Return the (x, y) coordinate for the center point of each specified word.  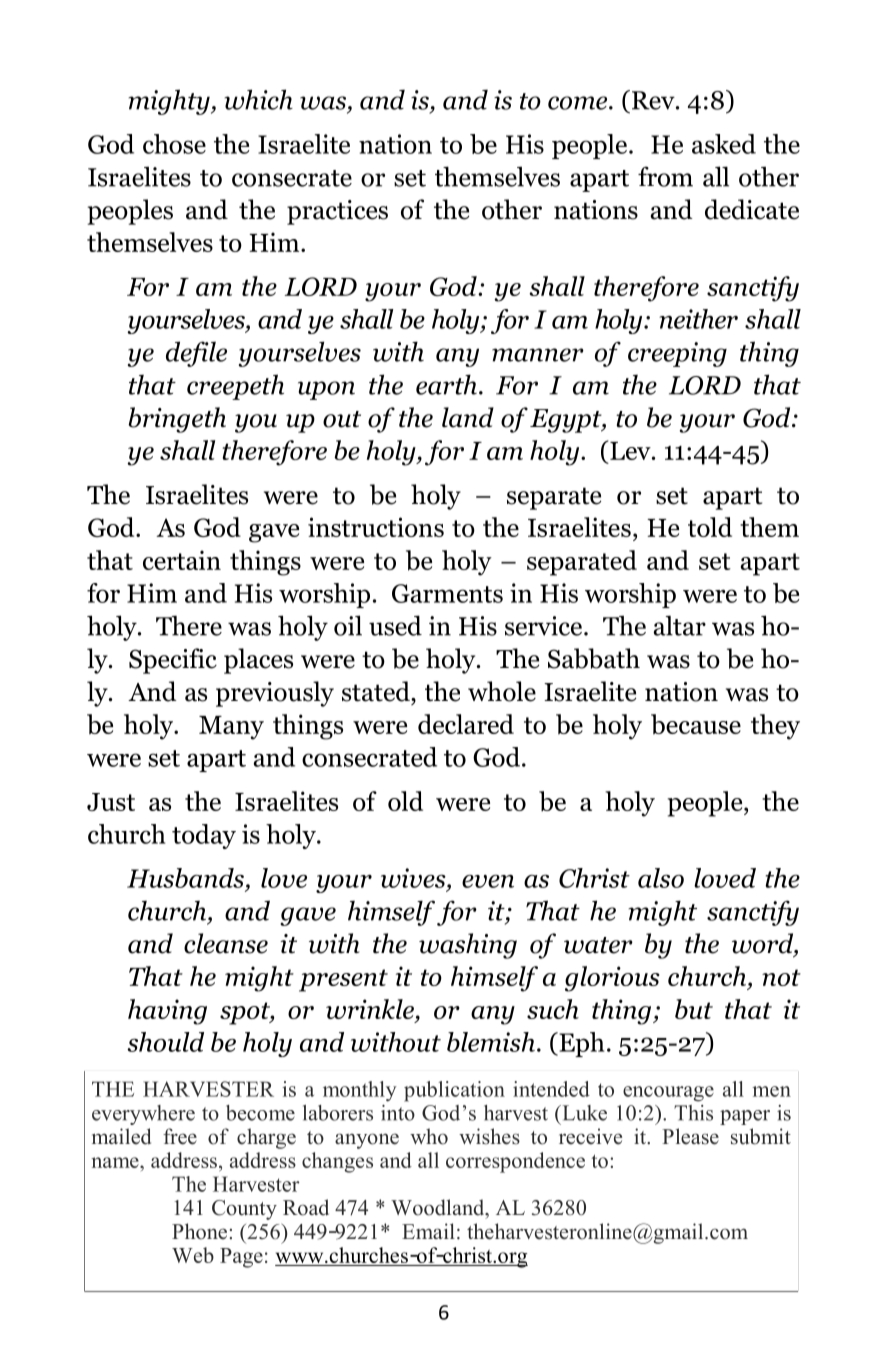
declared (466, 724)
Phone (199, 1231)
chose (174, 144)
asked (724, 144)
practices (337, 212)
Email (428, 1231)
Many (231, 728)
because (696, 724)
